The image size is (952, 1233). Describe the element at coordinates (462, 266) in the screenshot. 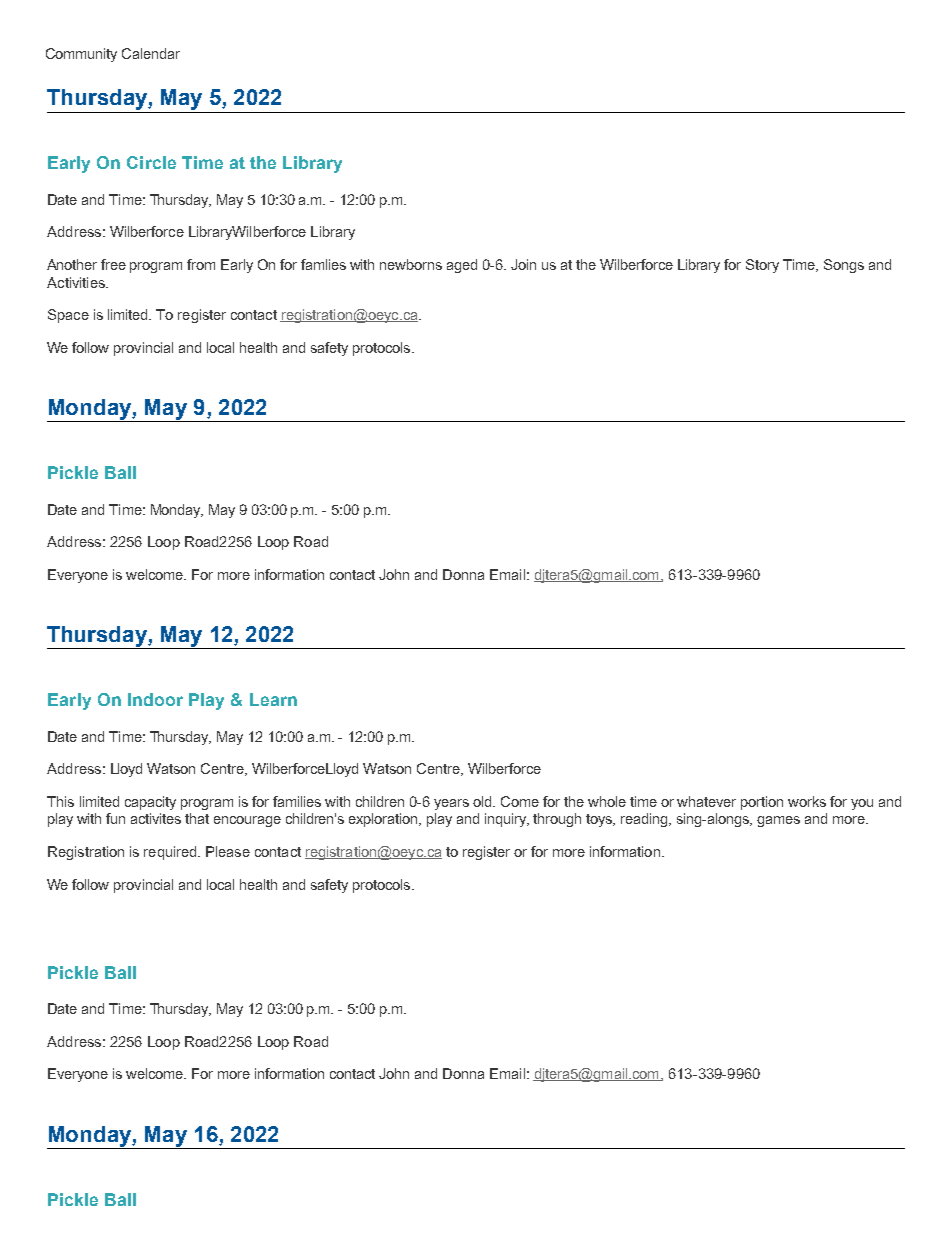

I see `aged` at that location.
